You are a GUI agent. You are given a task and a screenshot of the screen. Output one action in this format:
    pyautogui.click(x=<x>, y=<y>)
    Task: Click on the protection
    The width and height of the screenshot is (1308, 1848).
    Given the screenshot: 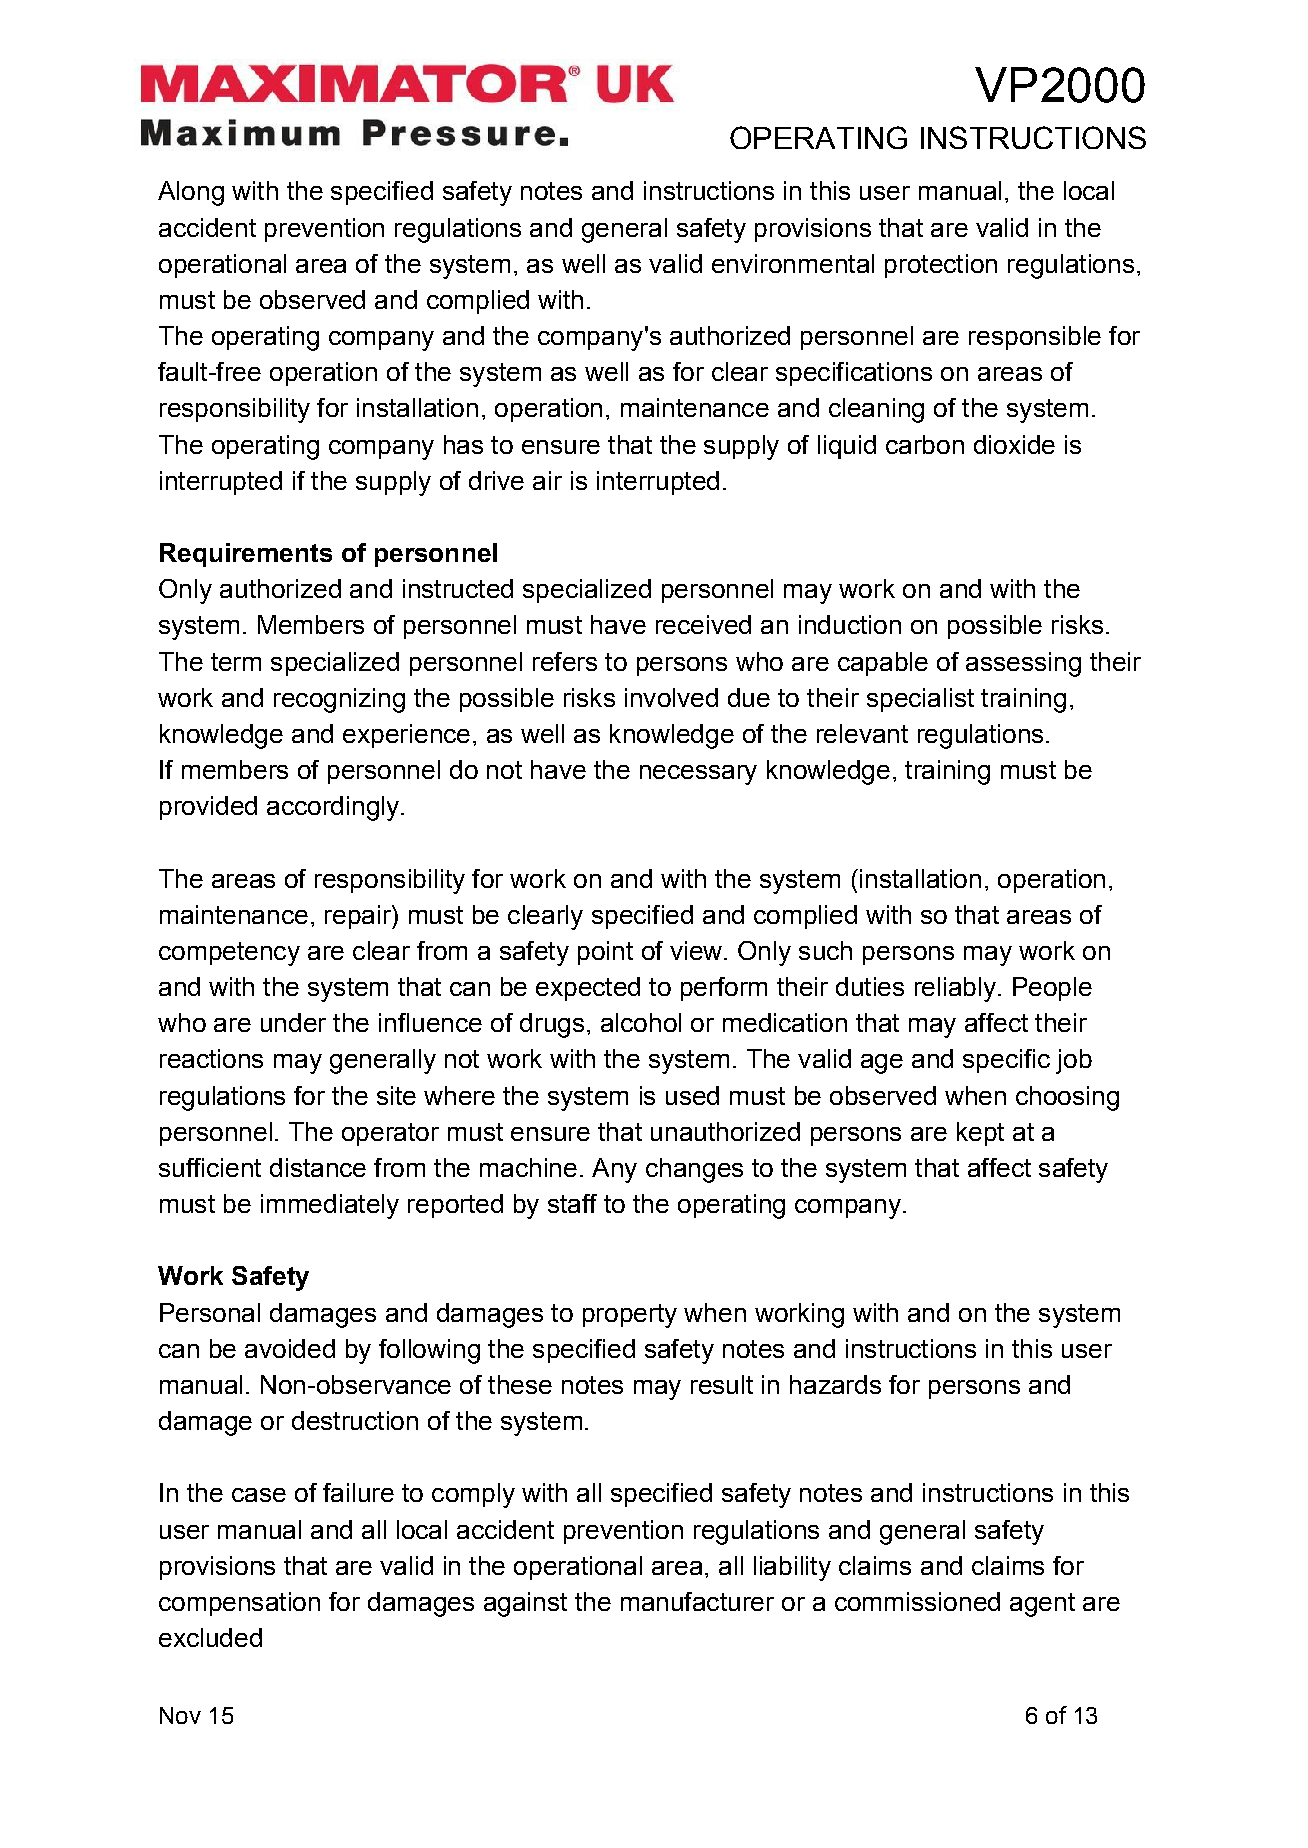 What is the action you would take?
    pyautogui.click(x=941, y=266)
